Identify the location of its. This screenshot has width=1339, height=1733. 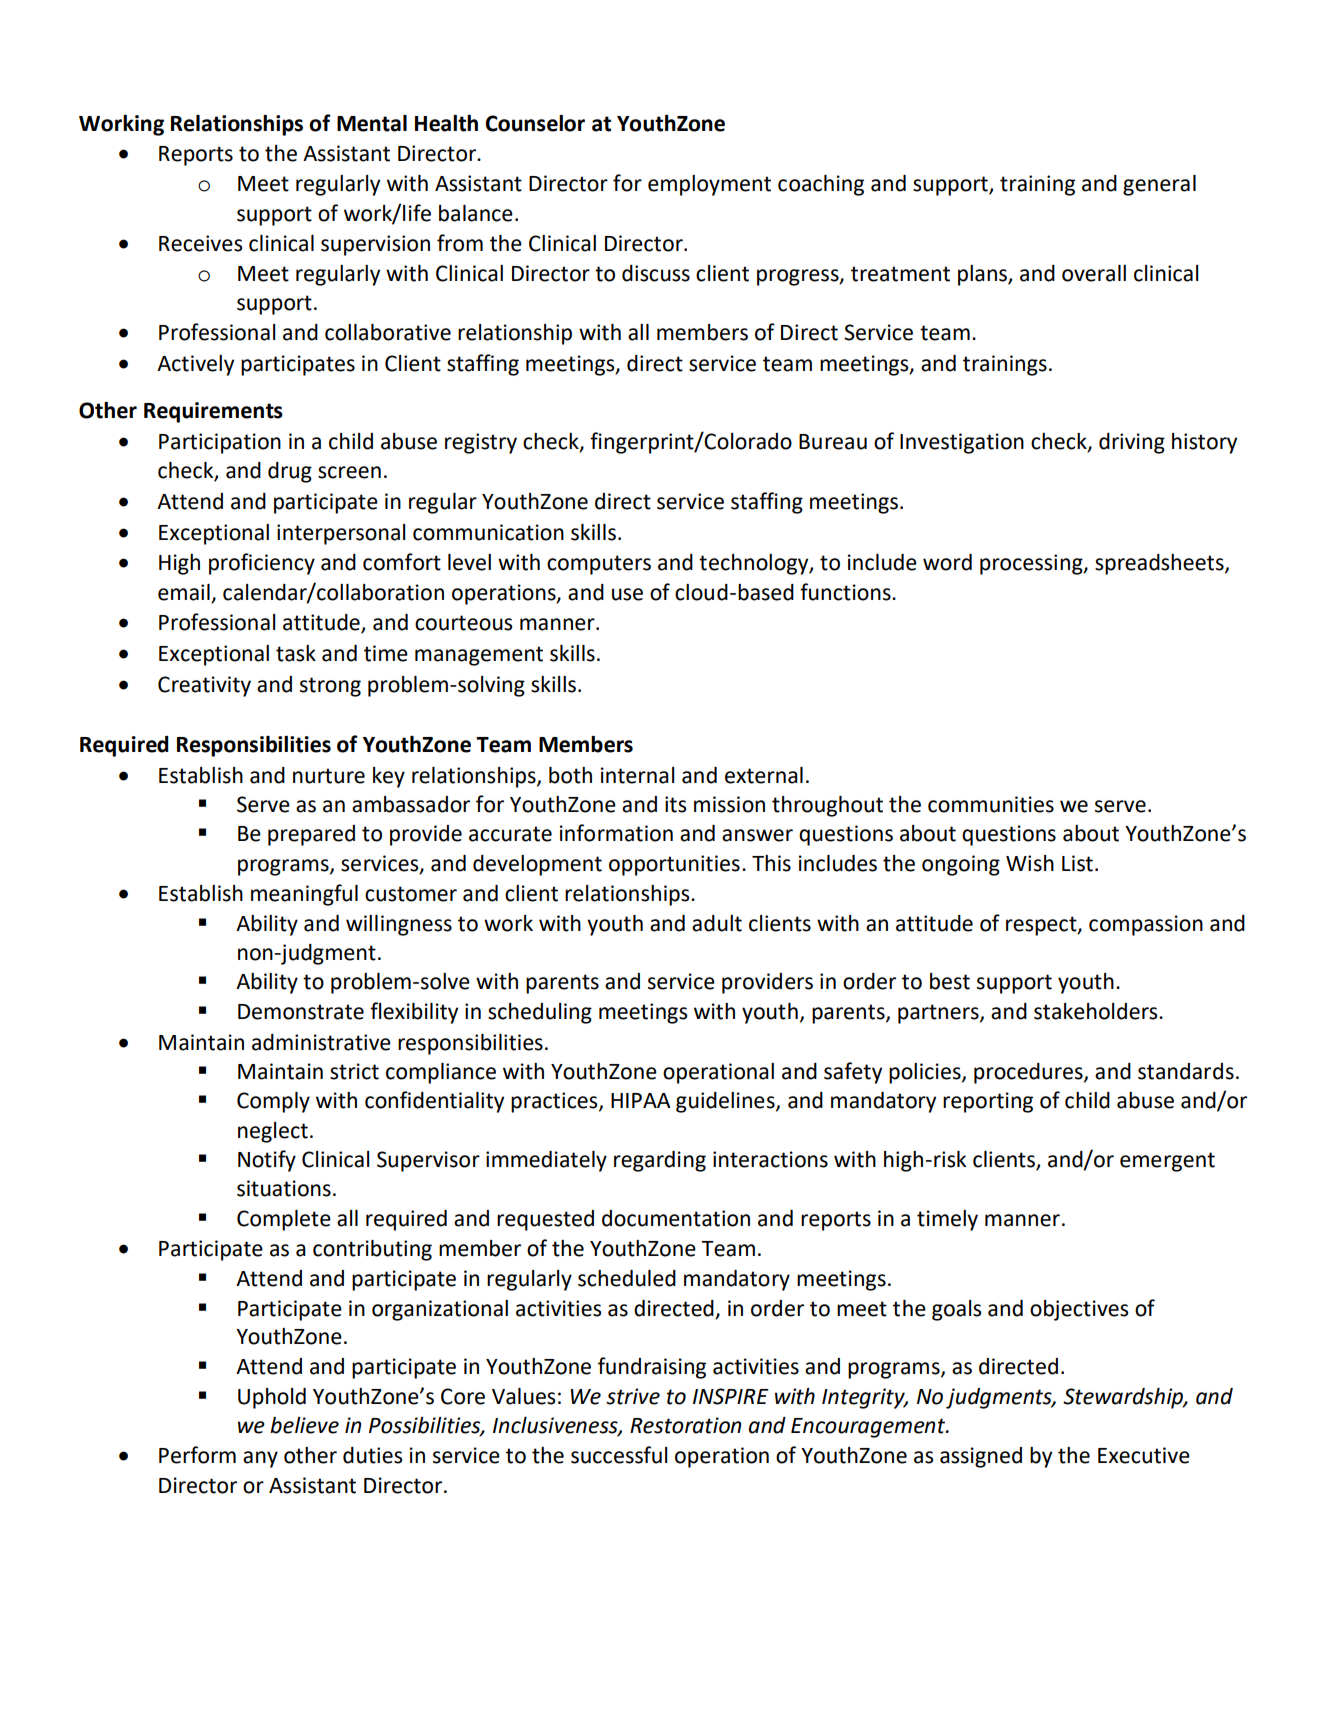
(675, 804).
